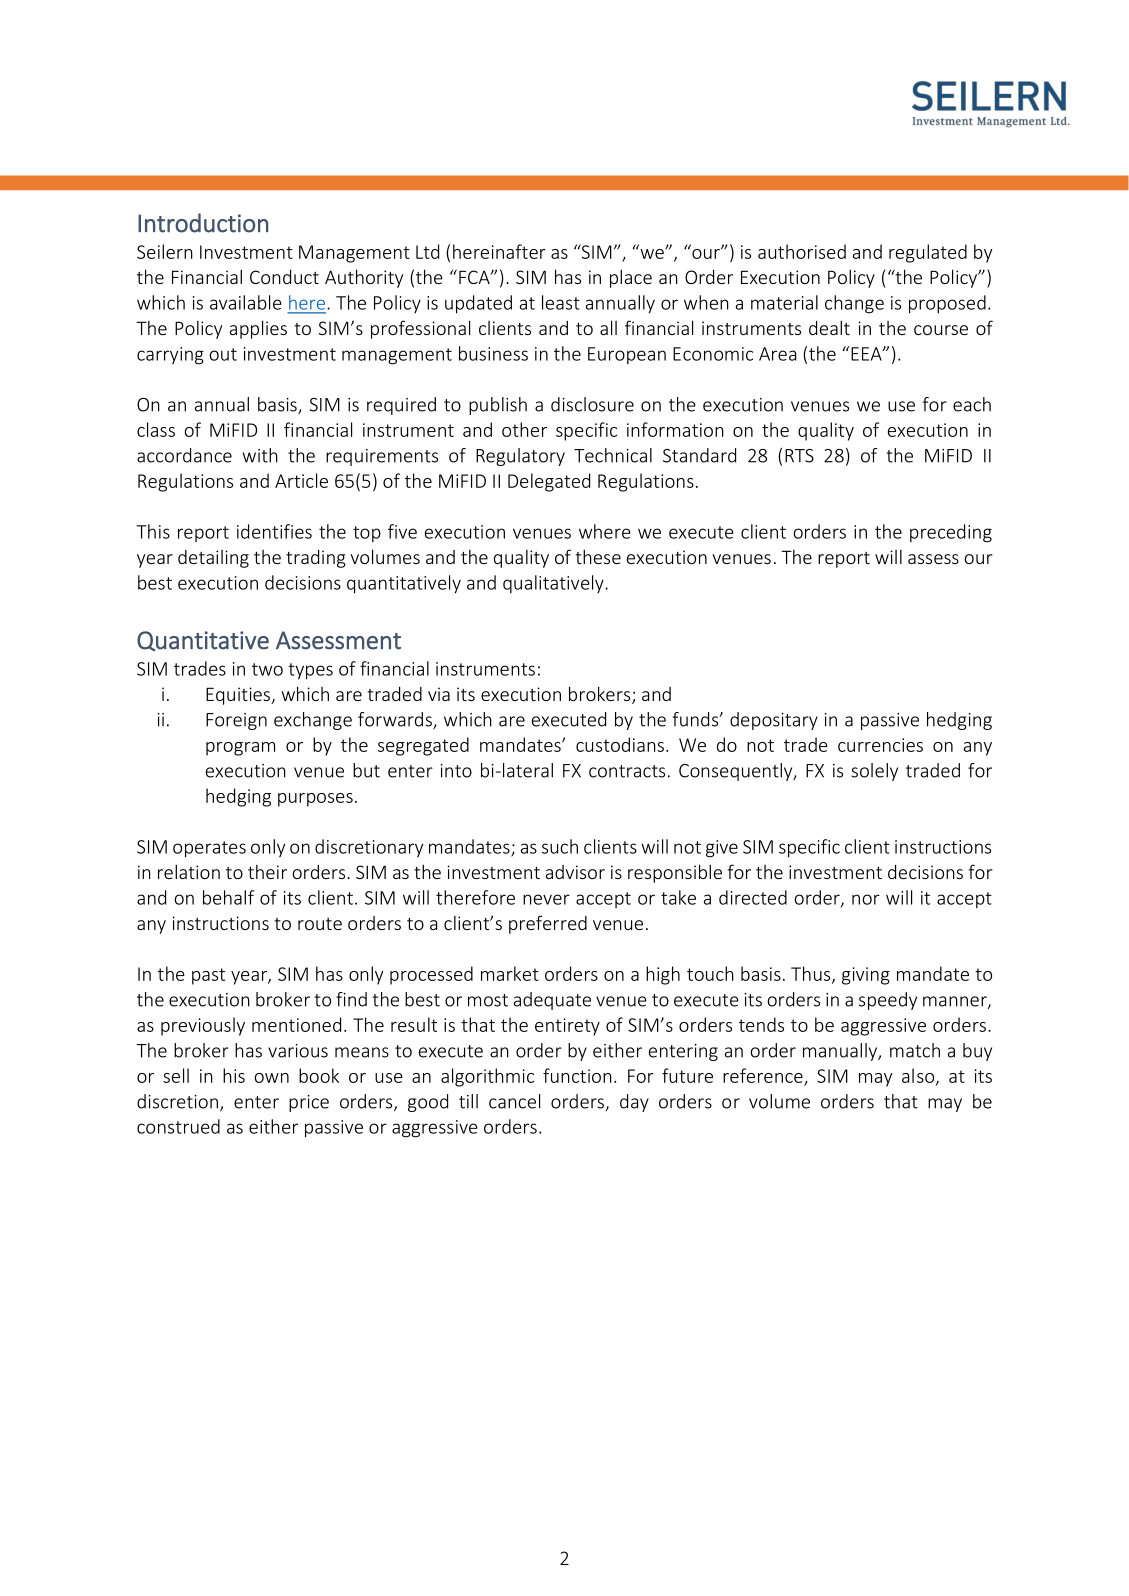  Describe the element at coordinates (866, 899) in the document. I see `nor` at that location.
